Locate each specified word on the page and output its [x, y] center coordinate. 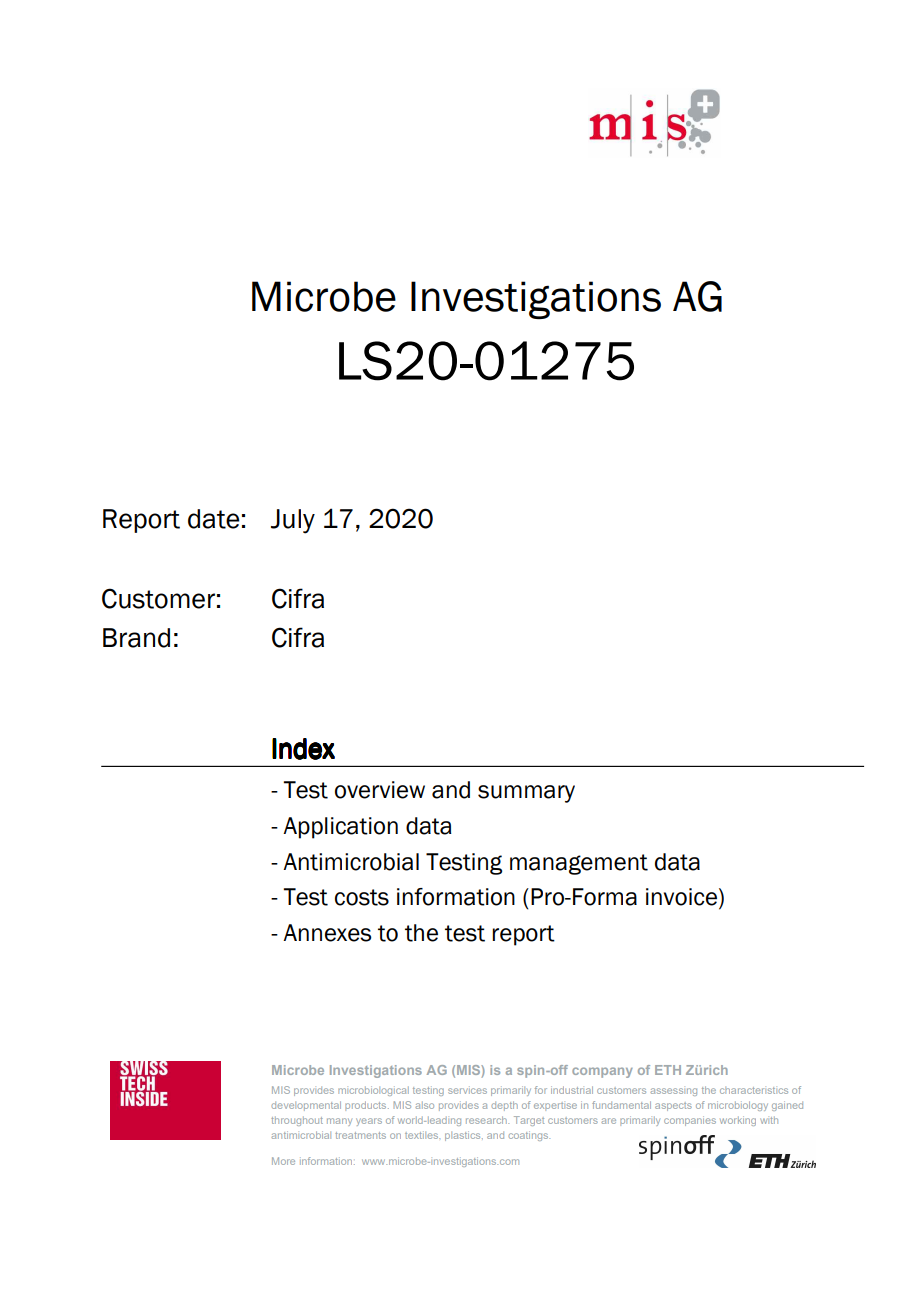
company [602, 1072]
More [283, 1161]
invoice [681, 897]
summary [526, 794]
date [214, 519]
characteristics [754, 1090]
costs [362, 897]
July [293, 521]
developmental [306, 1106]
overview [380, 790]
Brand [136, 638]
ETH [668, 1070]
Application [340, 828]
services [467, 1090]
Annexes [327, 933]
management [579, 864]
